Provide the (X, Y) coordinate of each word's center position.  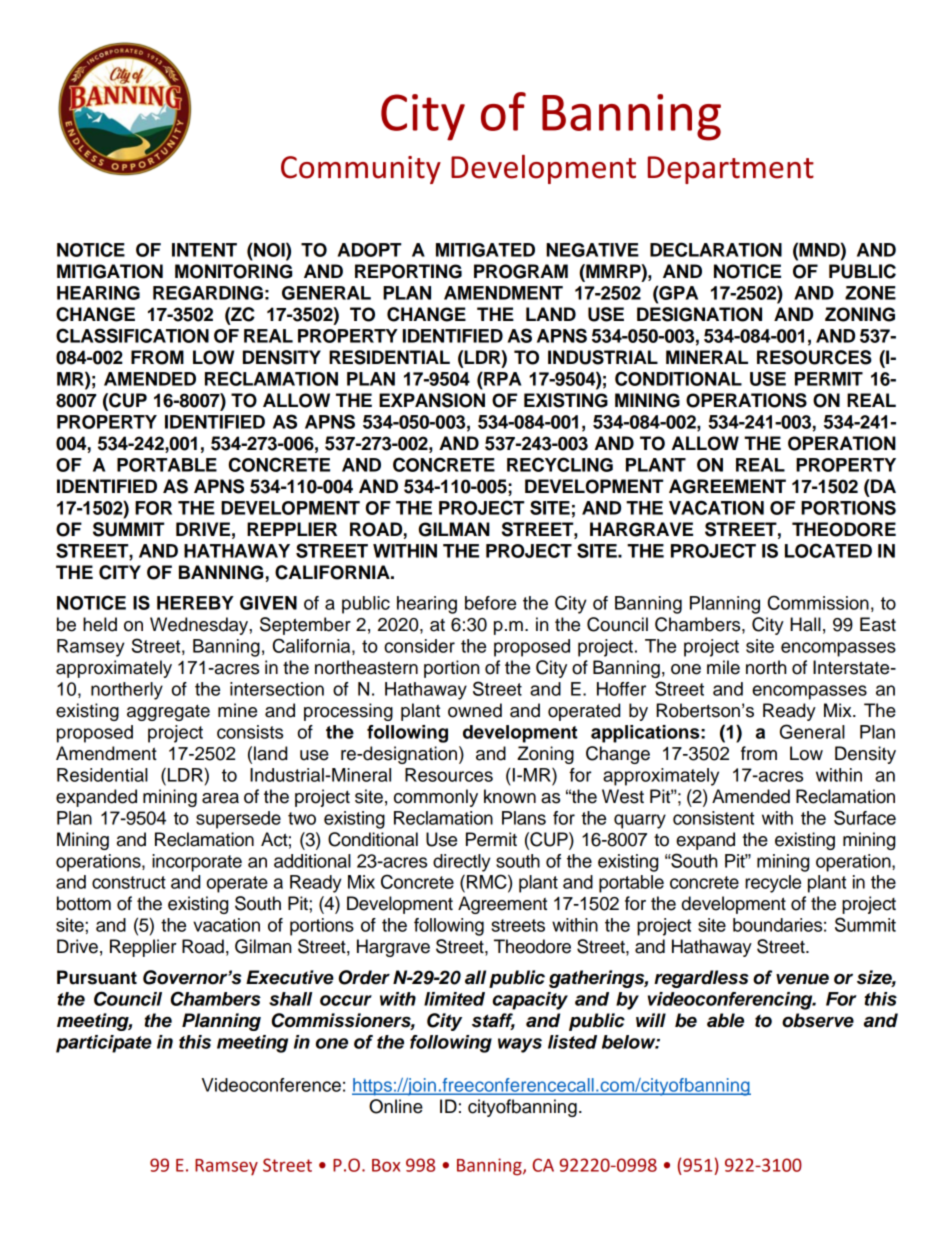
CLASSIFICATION (132, 335)
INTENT (204, 250)
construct (129, 882)
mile (723, 667)
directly (462, 863)
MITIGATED (485, 250)
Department (731, 170)
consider (419, 646)
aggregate (168, 712)
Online (396, 1106)
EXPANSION (432, 400)
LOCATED (828, 550)
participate (104, 1044)
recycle (773, 884)
